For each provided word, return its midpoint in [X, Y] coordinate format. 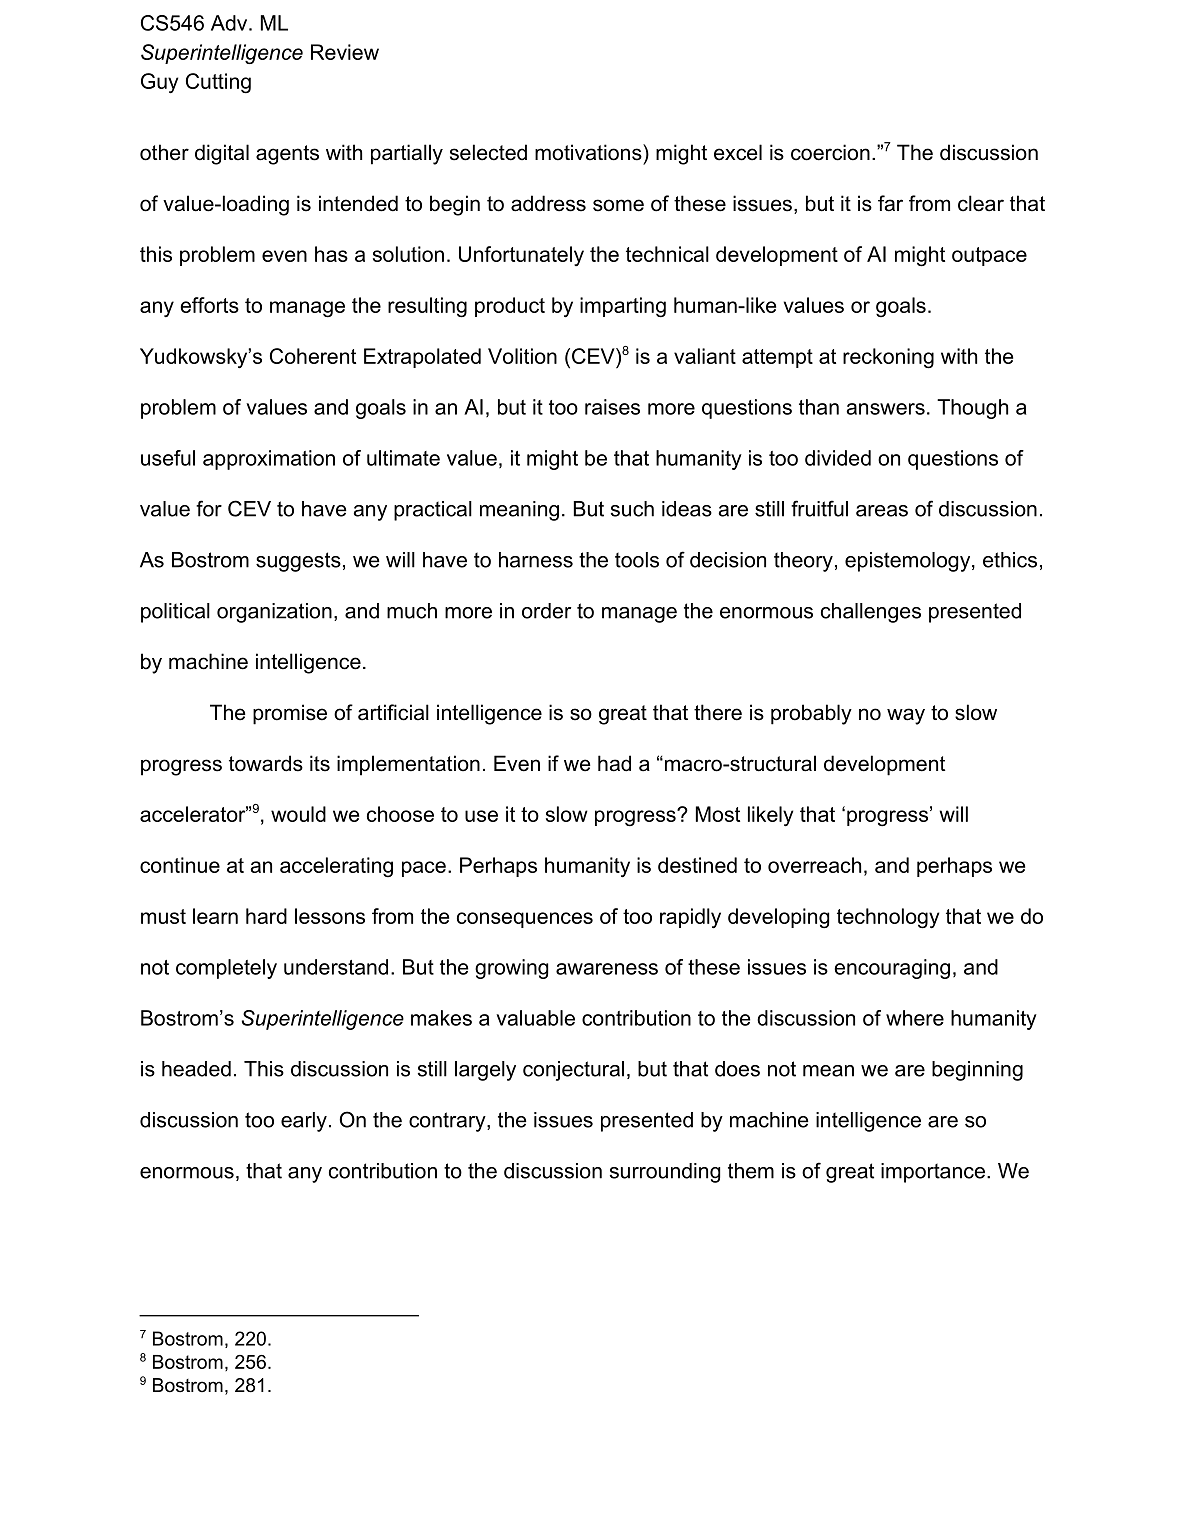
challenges [871, 613]
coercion [830, 152]
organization [274, 613]
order [546, 611]
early [304, 1122]
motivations [589, 152]
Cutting [218, 83]
